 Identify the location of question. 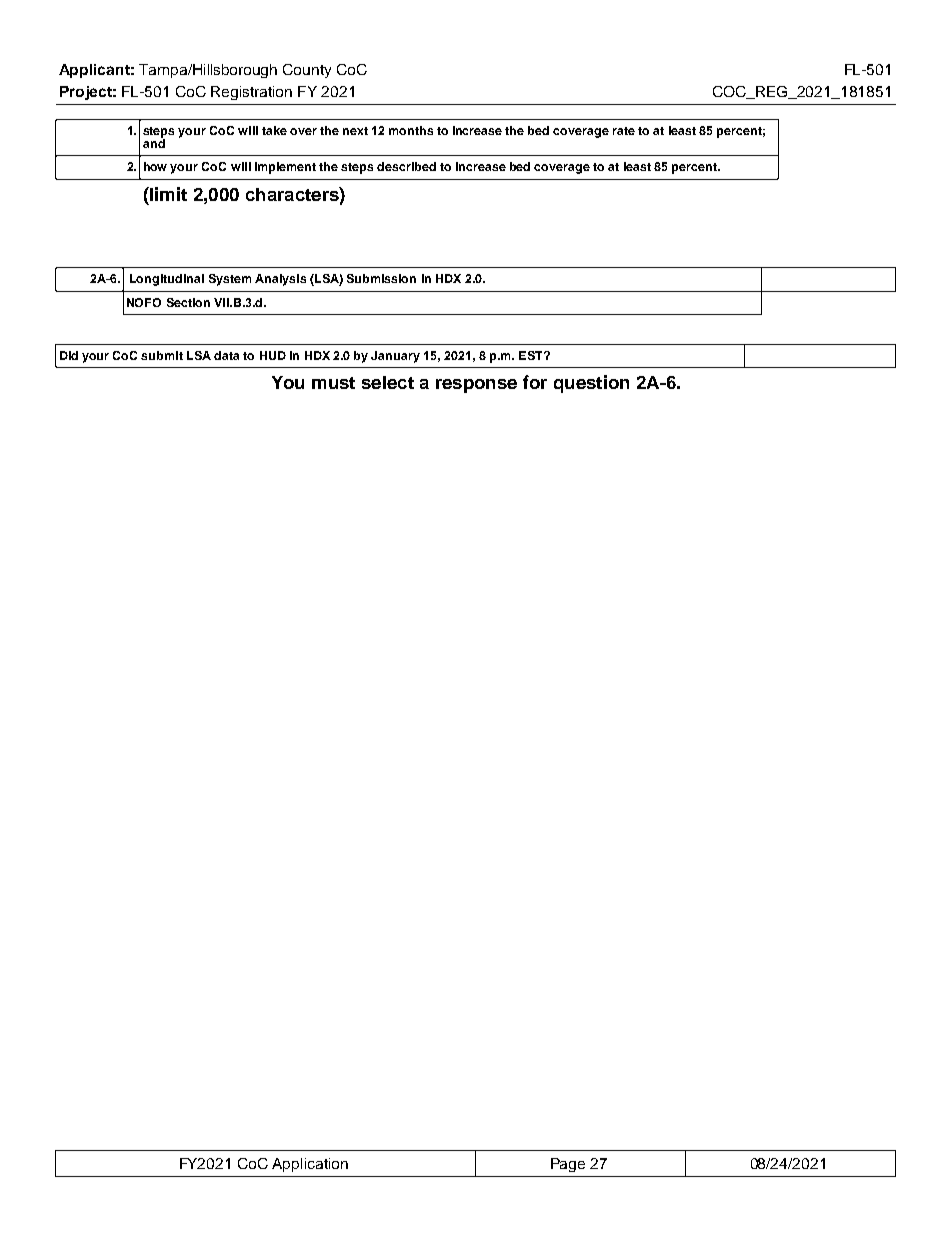
(591, 384).
